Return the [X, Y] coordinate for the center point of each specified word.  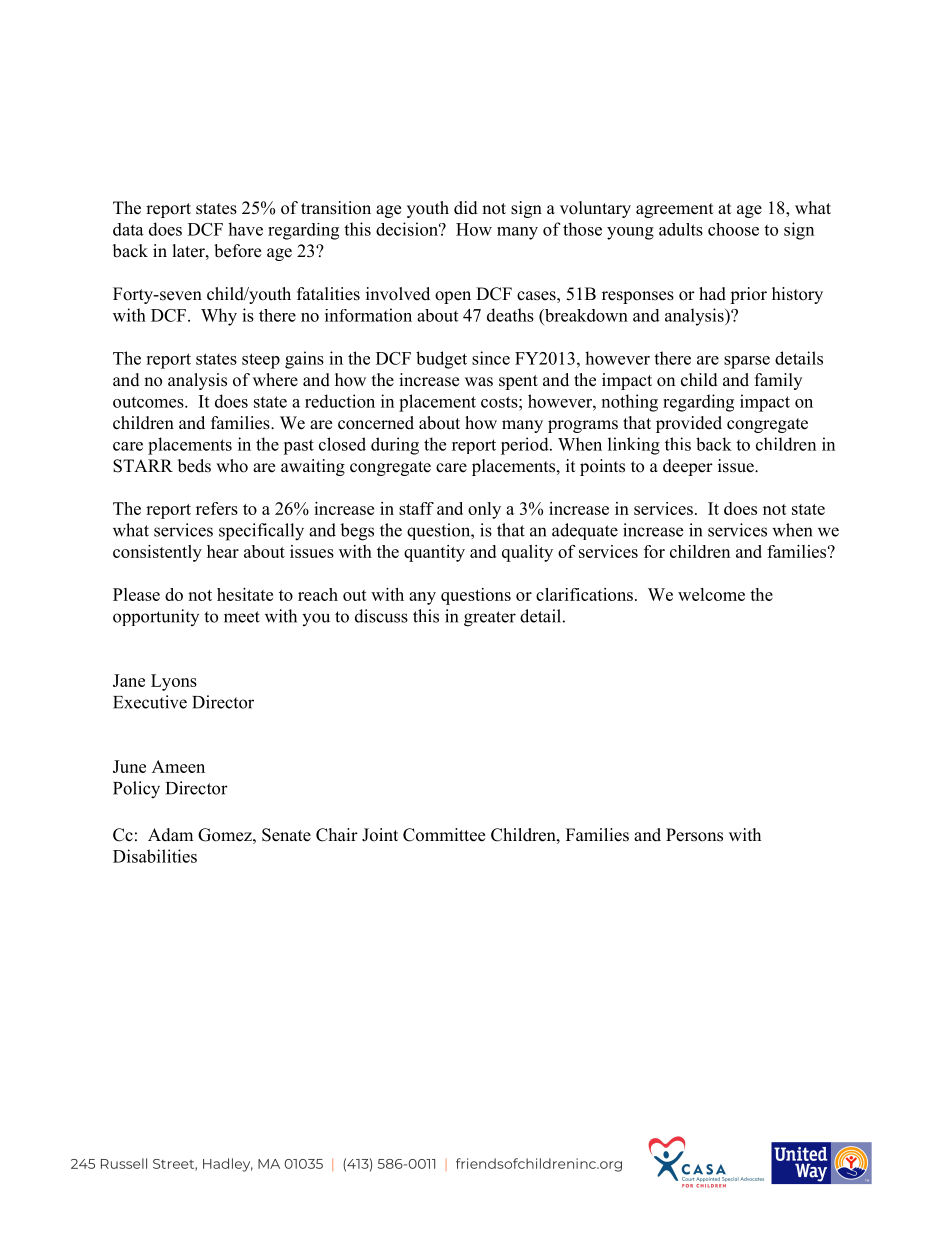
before [237, 251]
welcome [711, 594]
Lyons [174, 682]
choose [733, 229]
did [466, 208]
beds [194, 466]
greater [490, 619]
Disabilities [155, 856]
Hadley [228, 1165]
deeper [688, 467]
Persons [694, 835]
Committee [444, 835]
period [526, 446]
